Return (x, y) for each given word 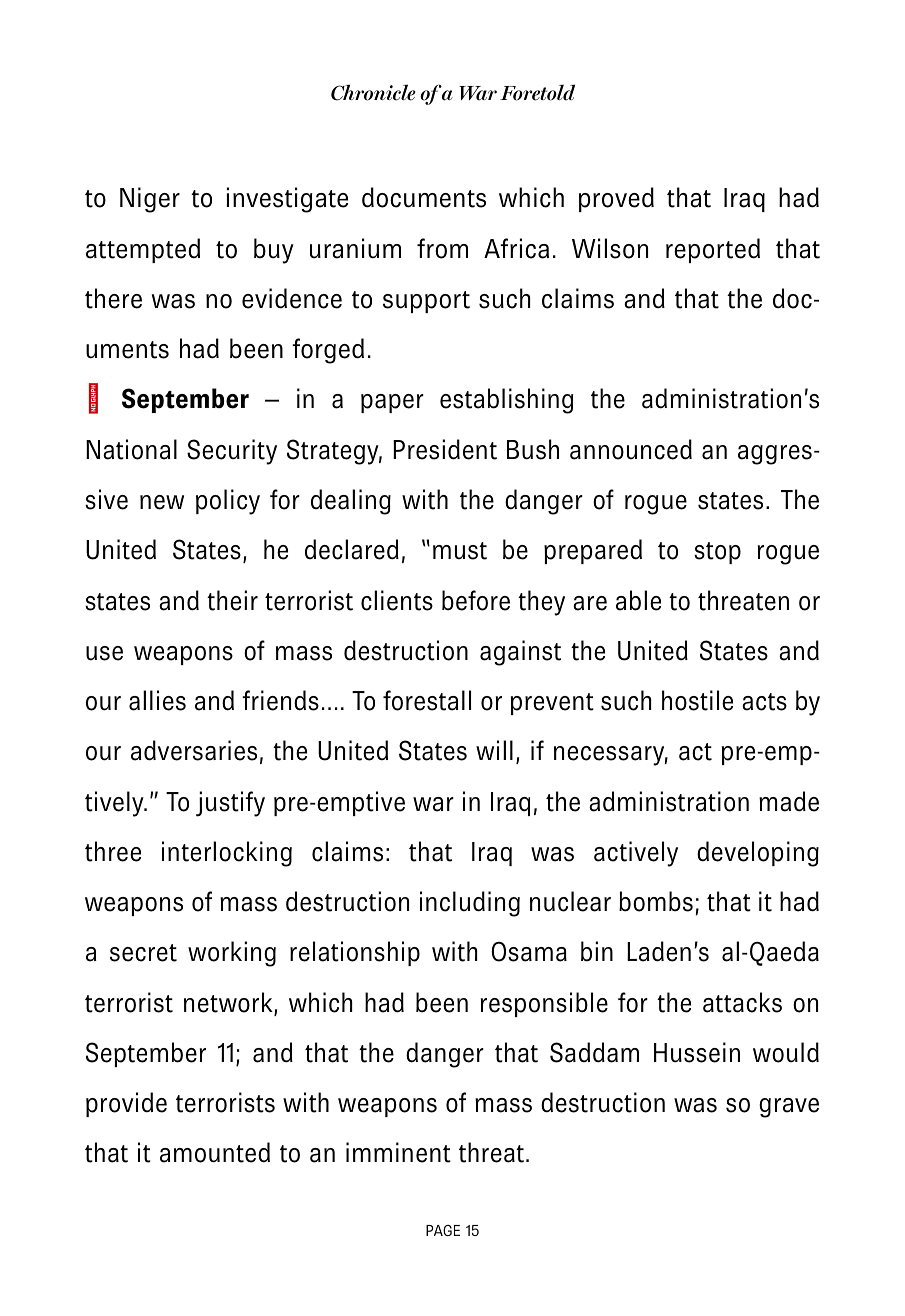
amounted (215, 1152)
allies (157, 700)
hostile (697, 700)
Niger (150, 200)
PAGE (443, 1230)
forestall (427, 700)
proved (616, 199)
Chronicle (373, 92)
